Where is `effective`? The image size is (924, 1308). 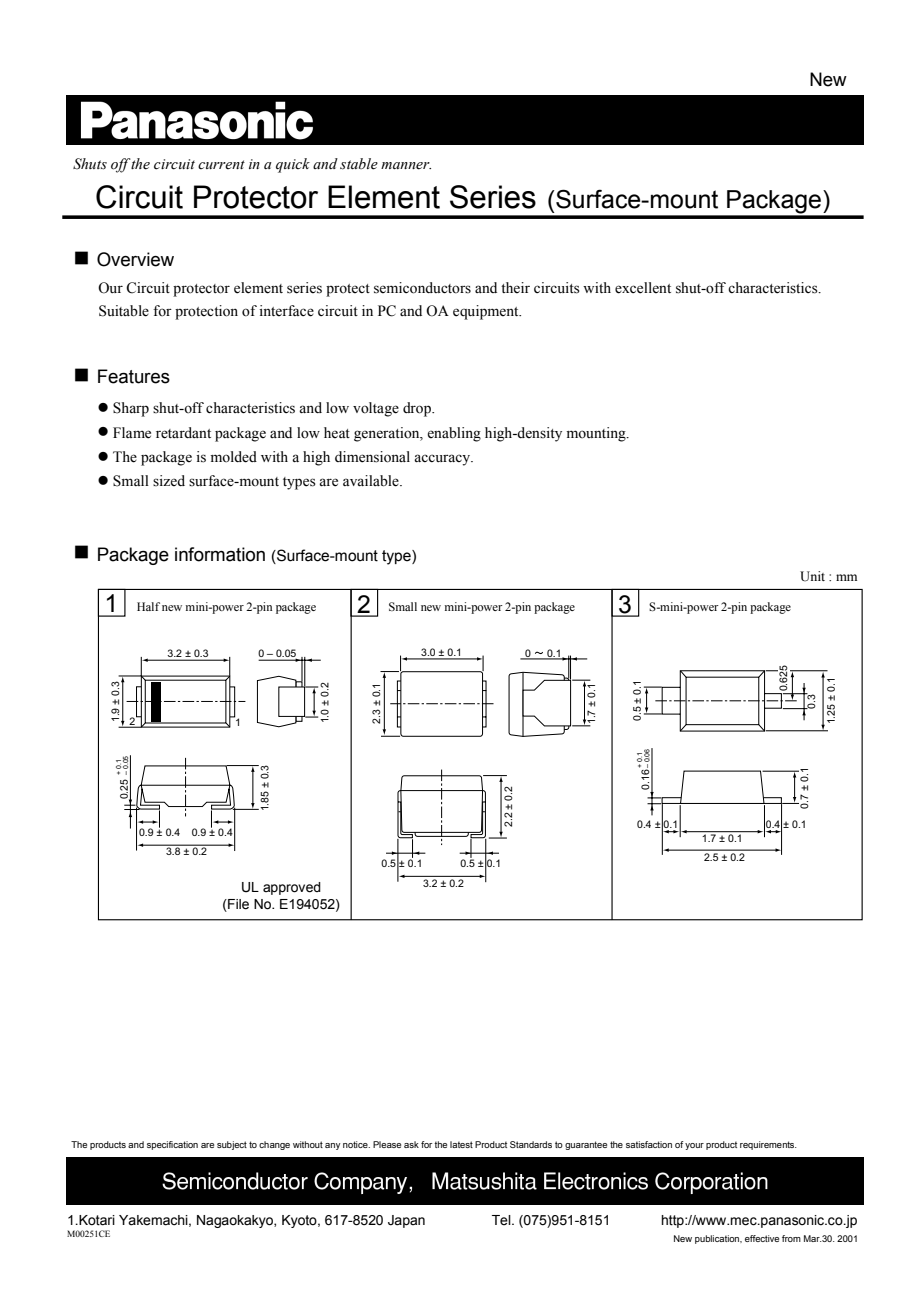 effective is located at coordinates (762, 1238).
